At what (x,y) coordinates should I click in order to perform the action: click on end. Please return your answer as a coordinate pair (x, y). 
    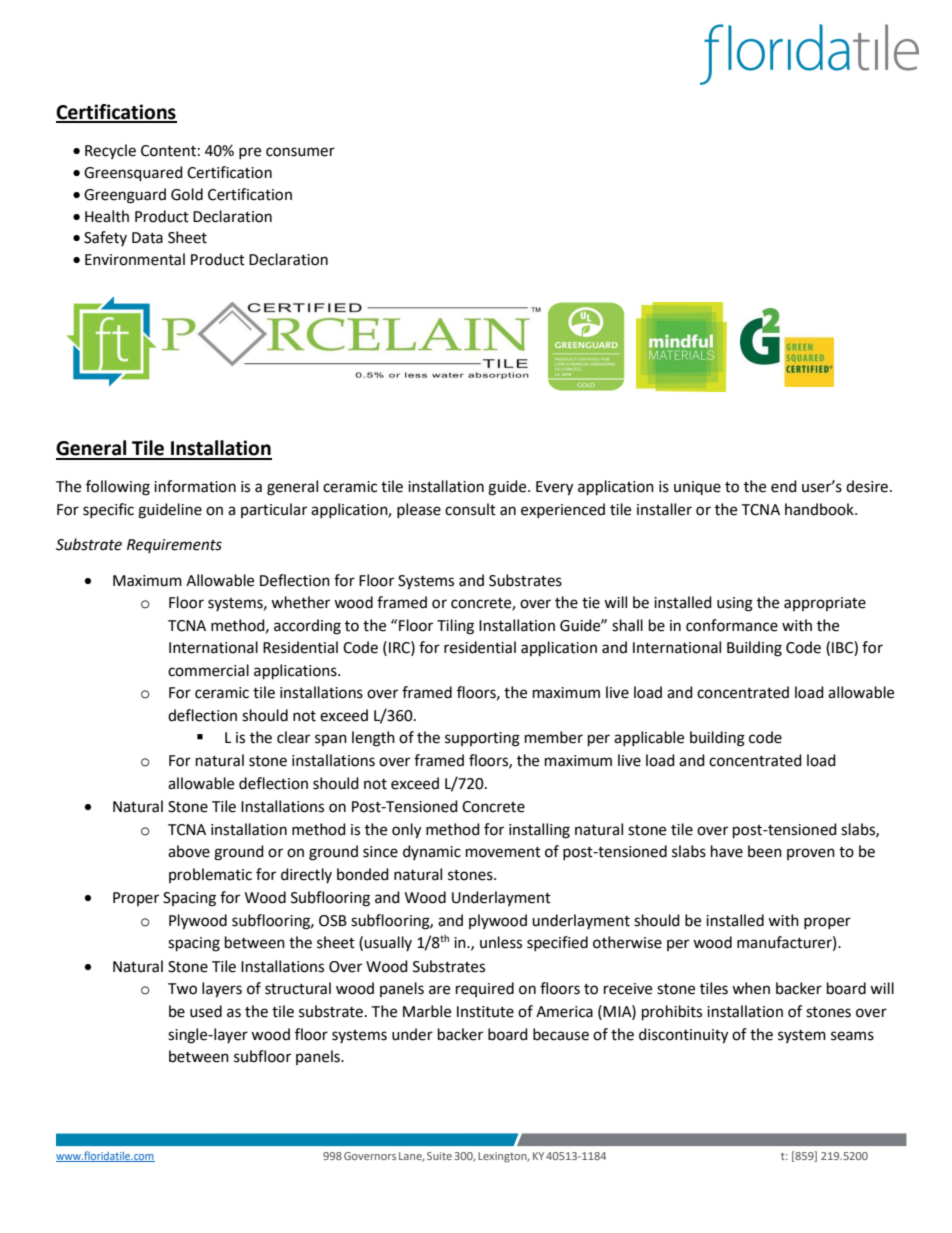
    Looking at the image, I should click on (784, 486).
